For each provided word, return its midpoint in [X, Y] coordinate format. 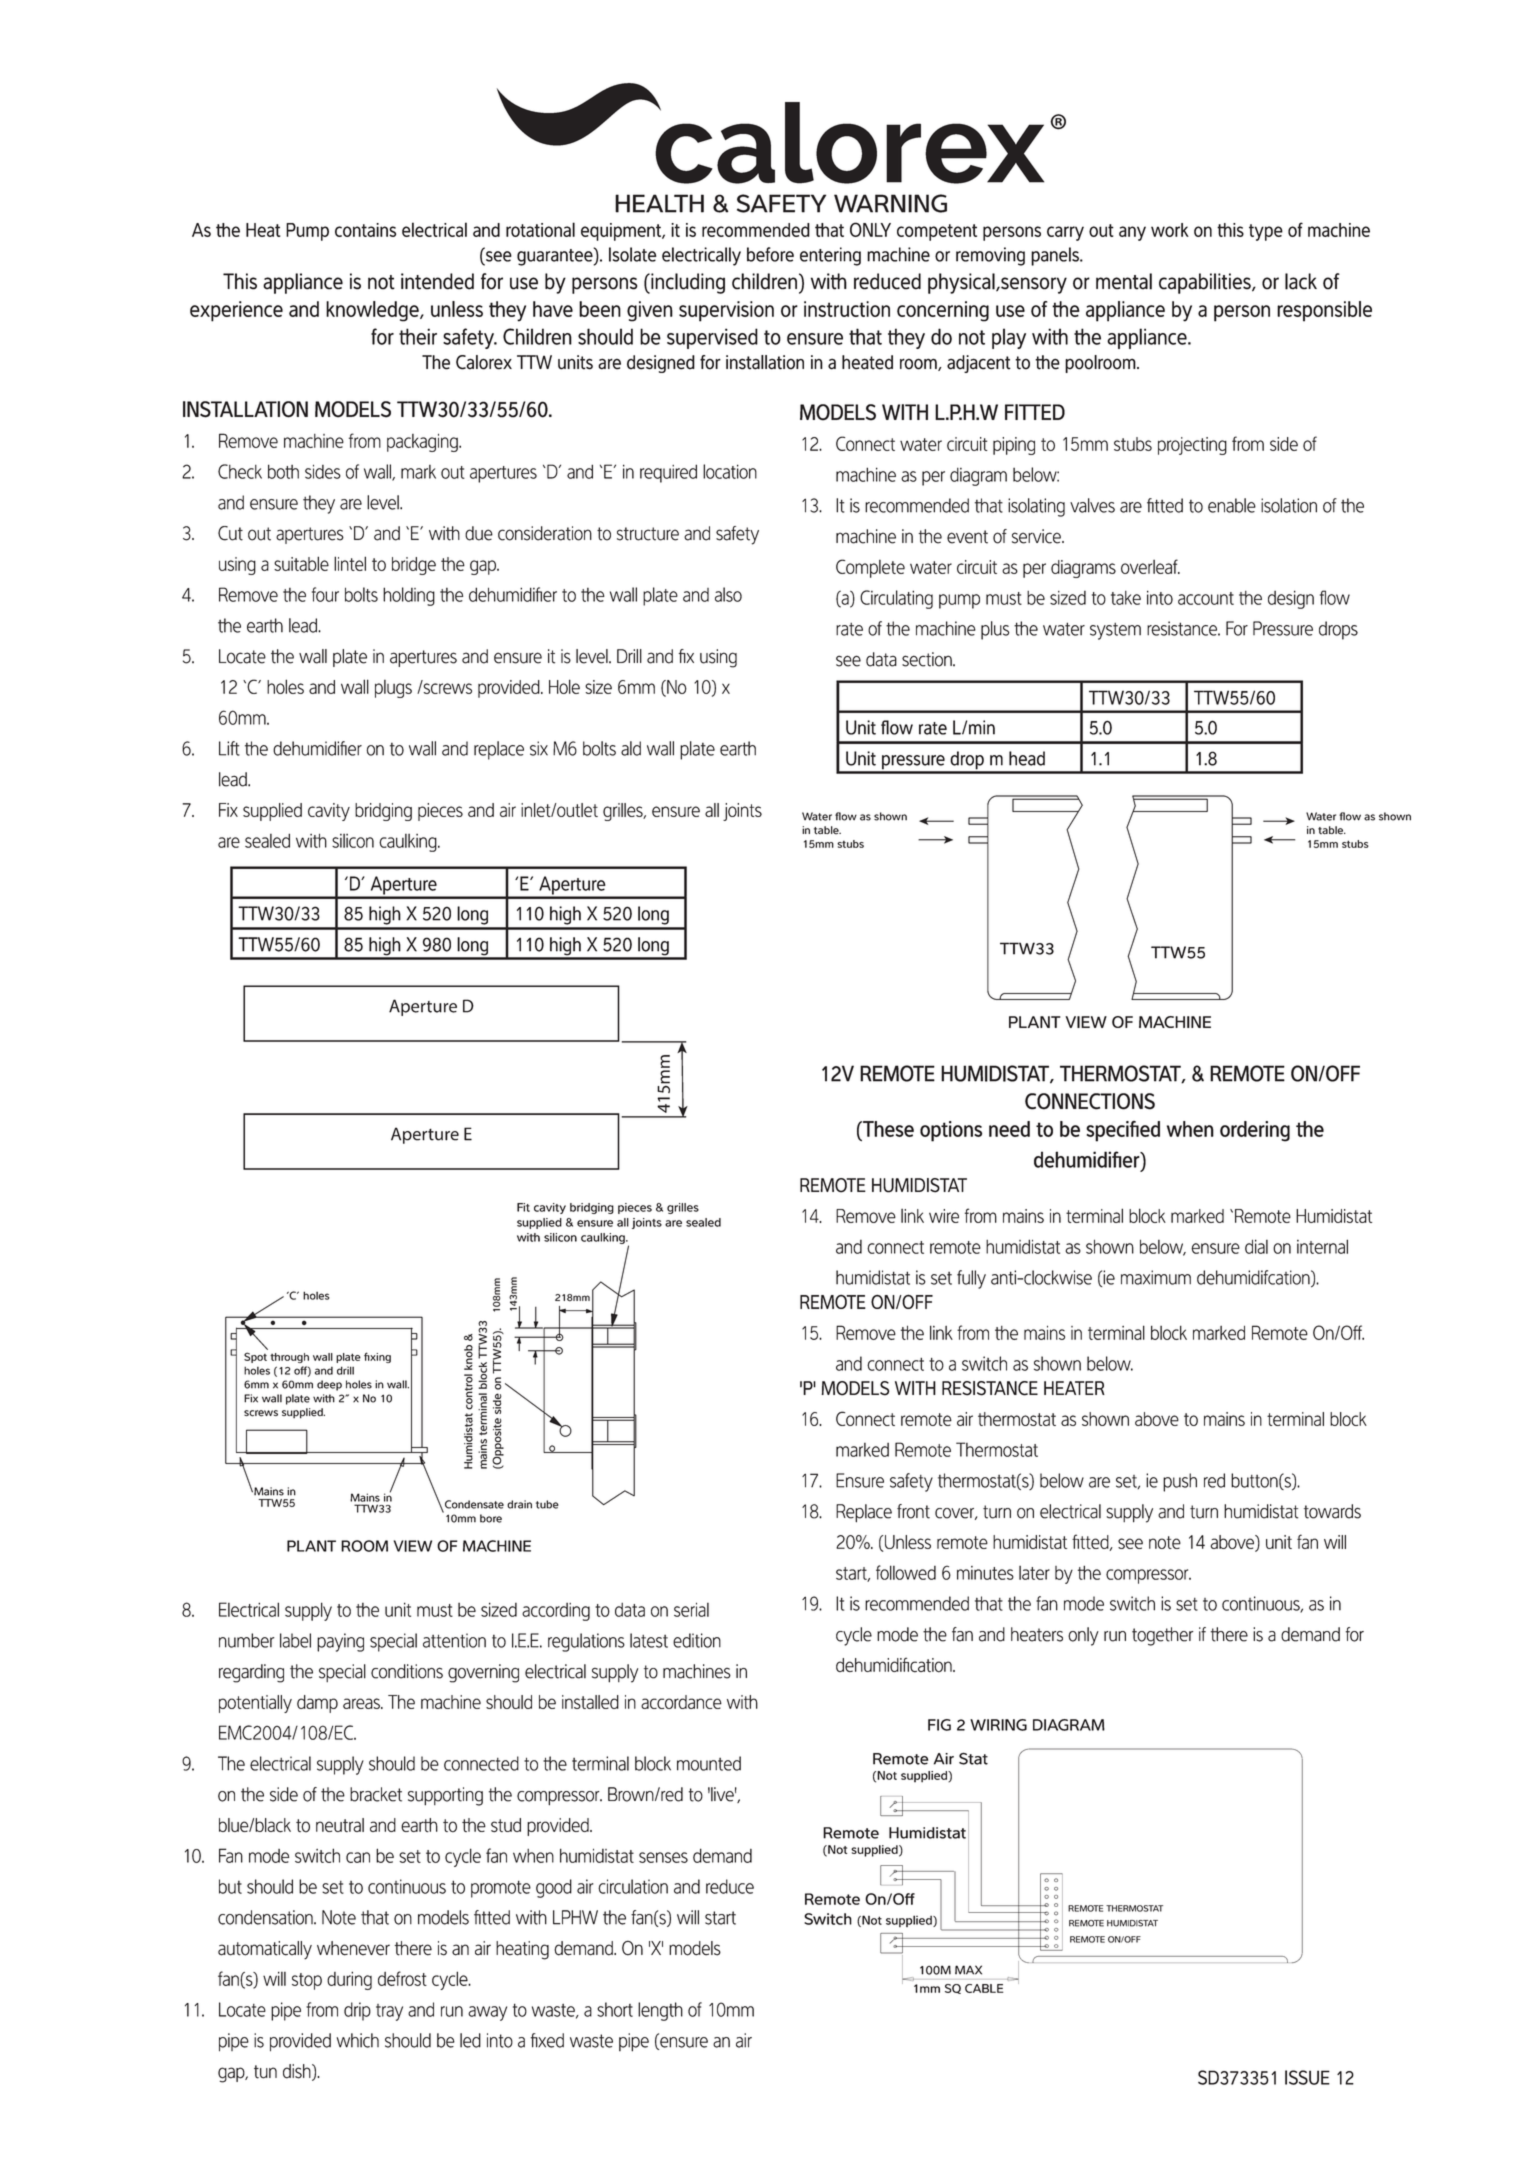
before [770, 254]
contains [365, 230]
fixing [377, 1357]
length [660, 2011]
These [887, 1129]
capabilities [1206, 283]
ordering [1255, 1131]
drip [357, 2011]
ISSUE [1307, 2077]
